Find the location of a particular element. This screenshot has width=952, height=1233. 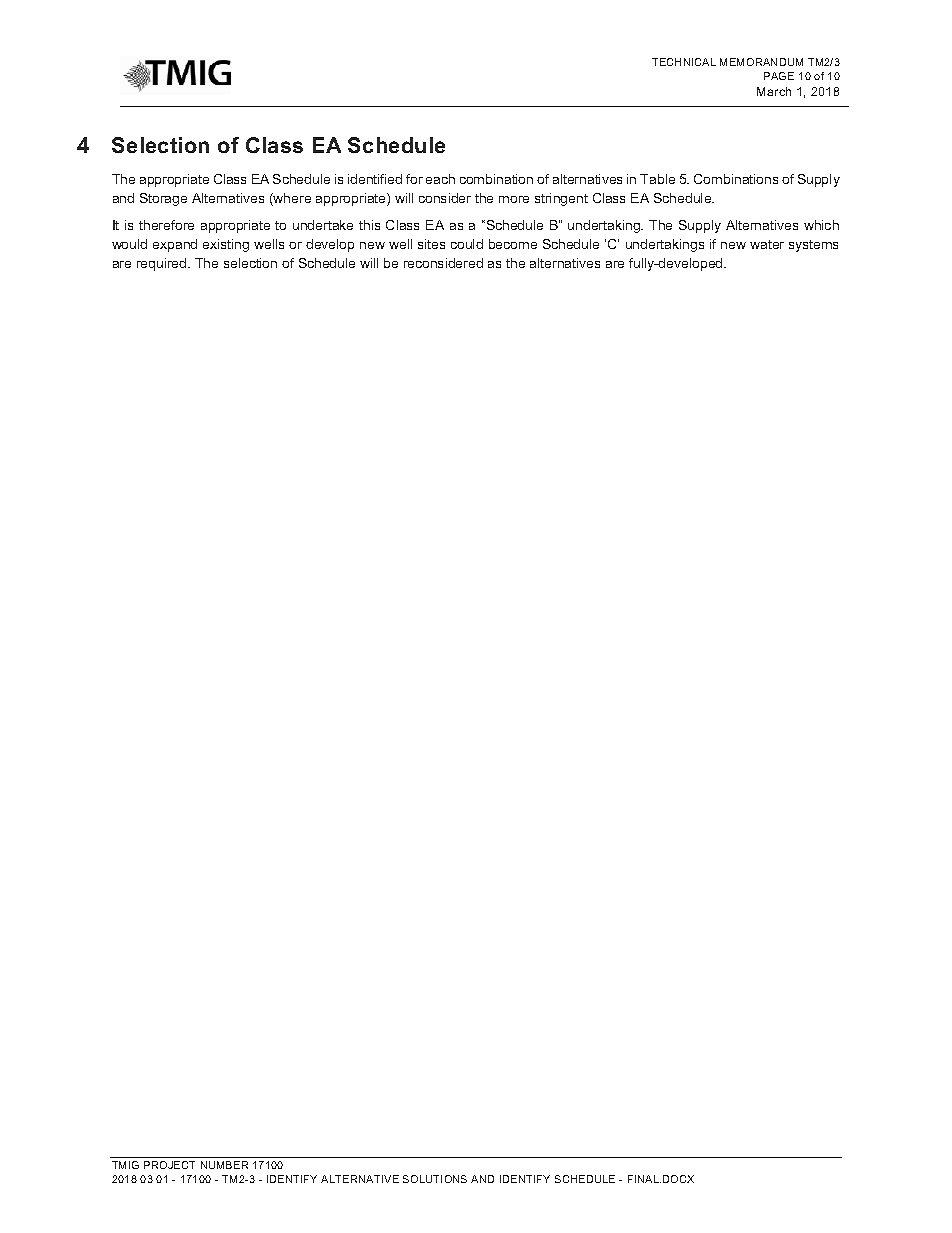

NUMBER is located at coordinates (224, 1165).
